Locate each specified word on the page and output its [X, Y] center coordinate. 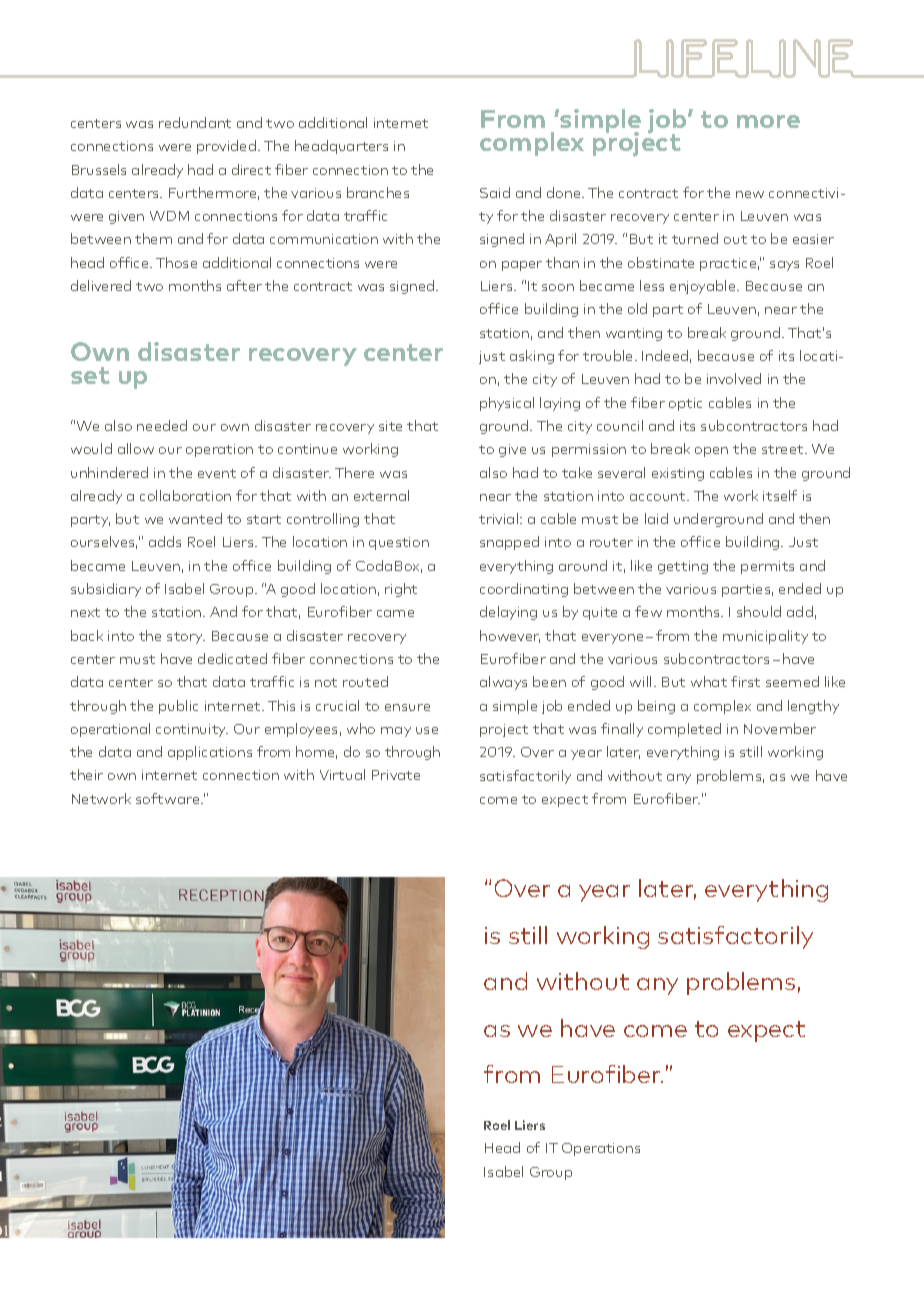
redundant [195, 122]
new [750, 194]
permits [767, 567]
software [169, 798]
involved [734, 378]
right [401, 590]
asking [532, 357]
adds [165, 541]
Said [495, 192]
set [90, 375]
